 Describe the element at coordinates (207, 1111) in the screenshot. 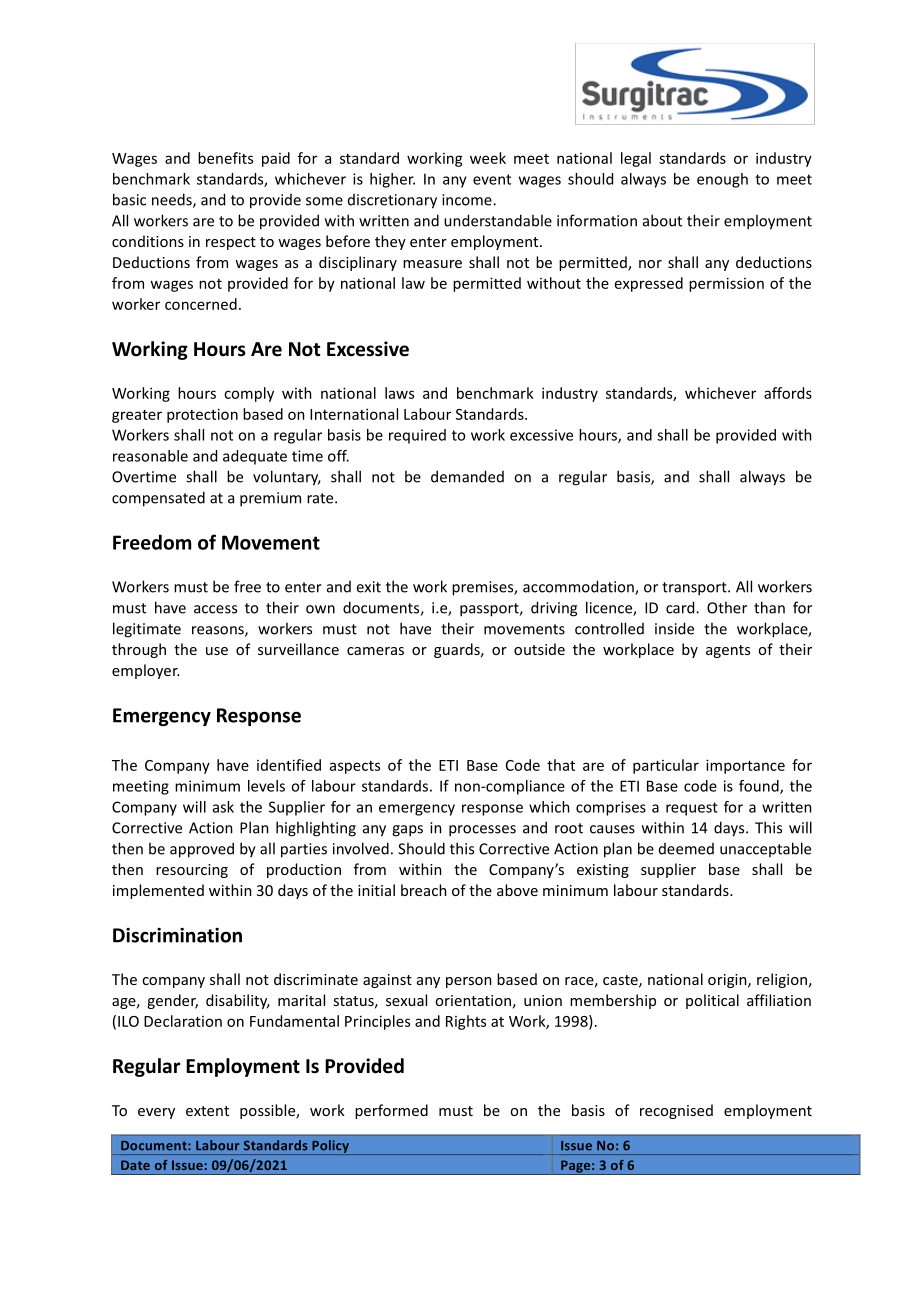

I see `extent` at that location.
